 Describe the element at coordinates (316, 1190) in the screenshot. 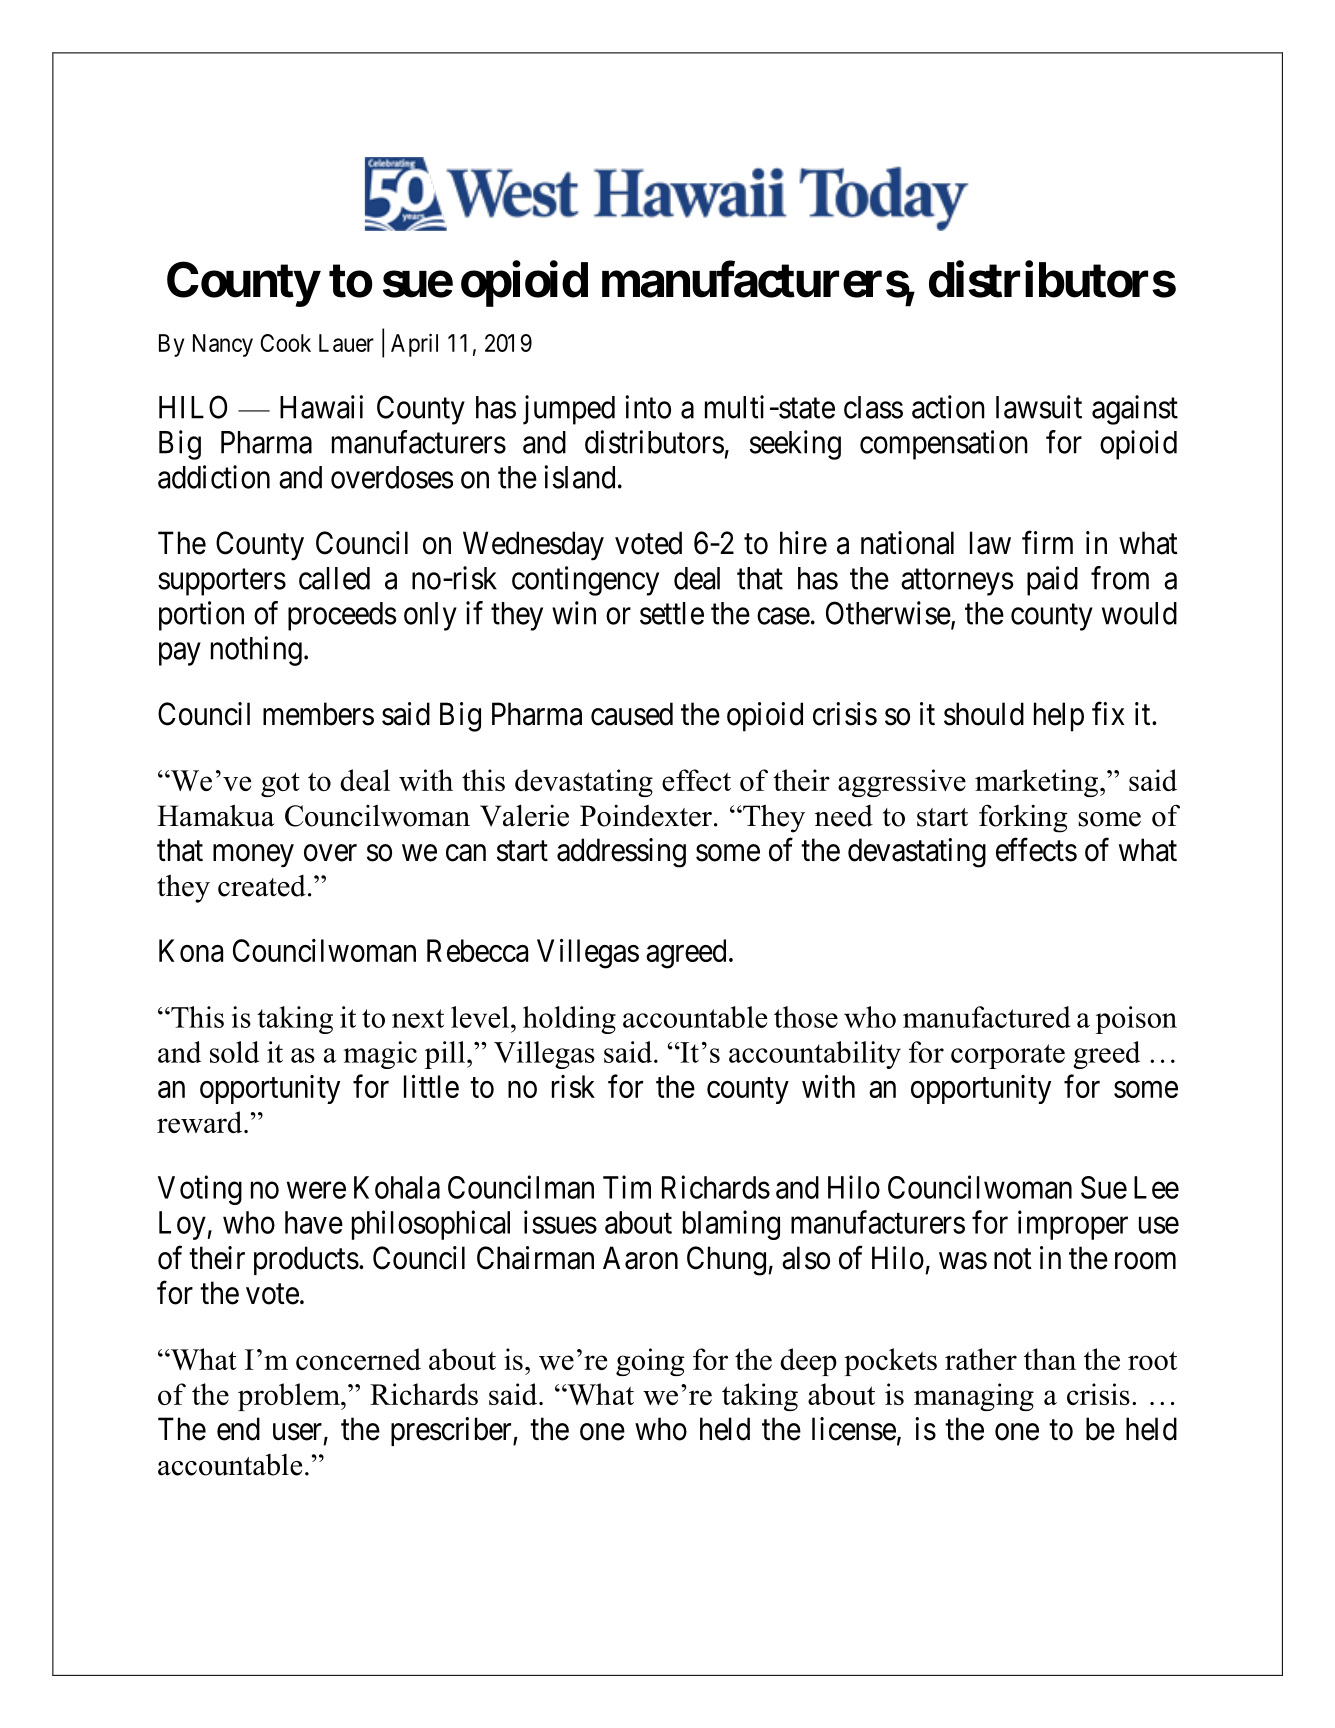

I see `were` at that location.
